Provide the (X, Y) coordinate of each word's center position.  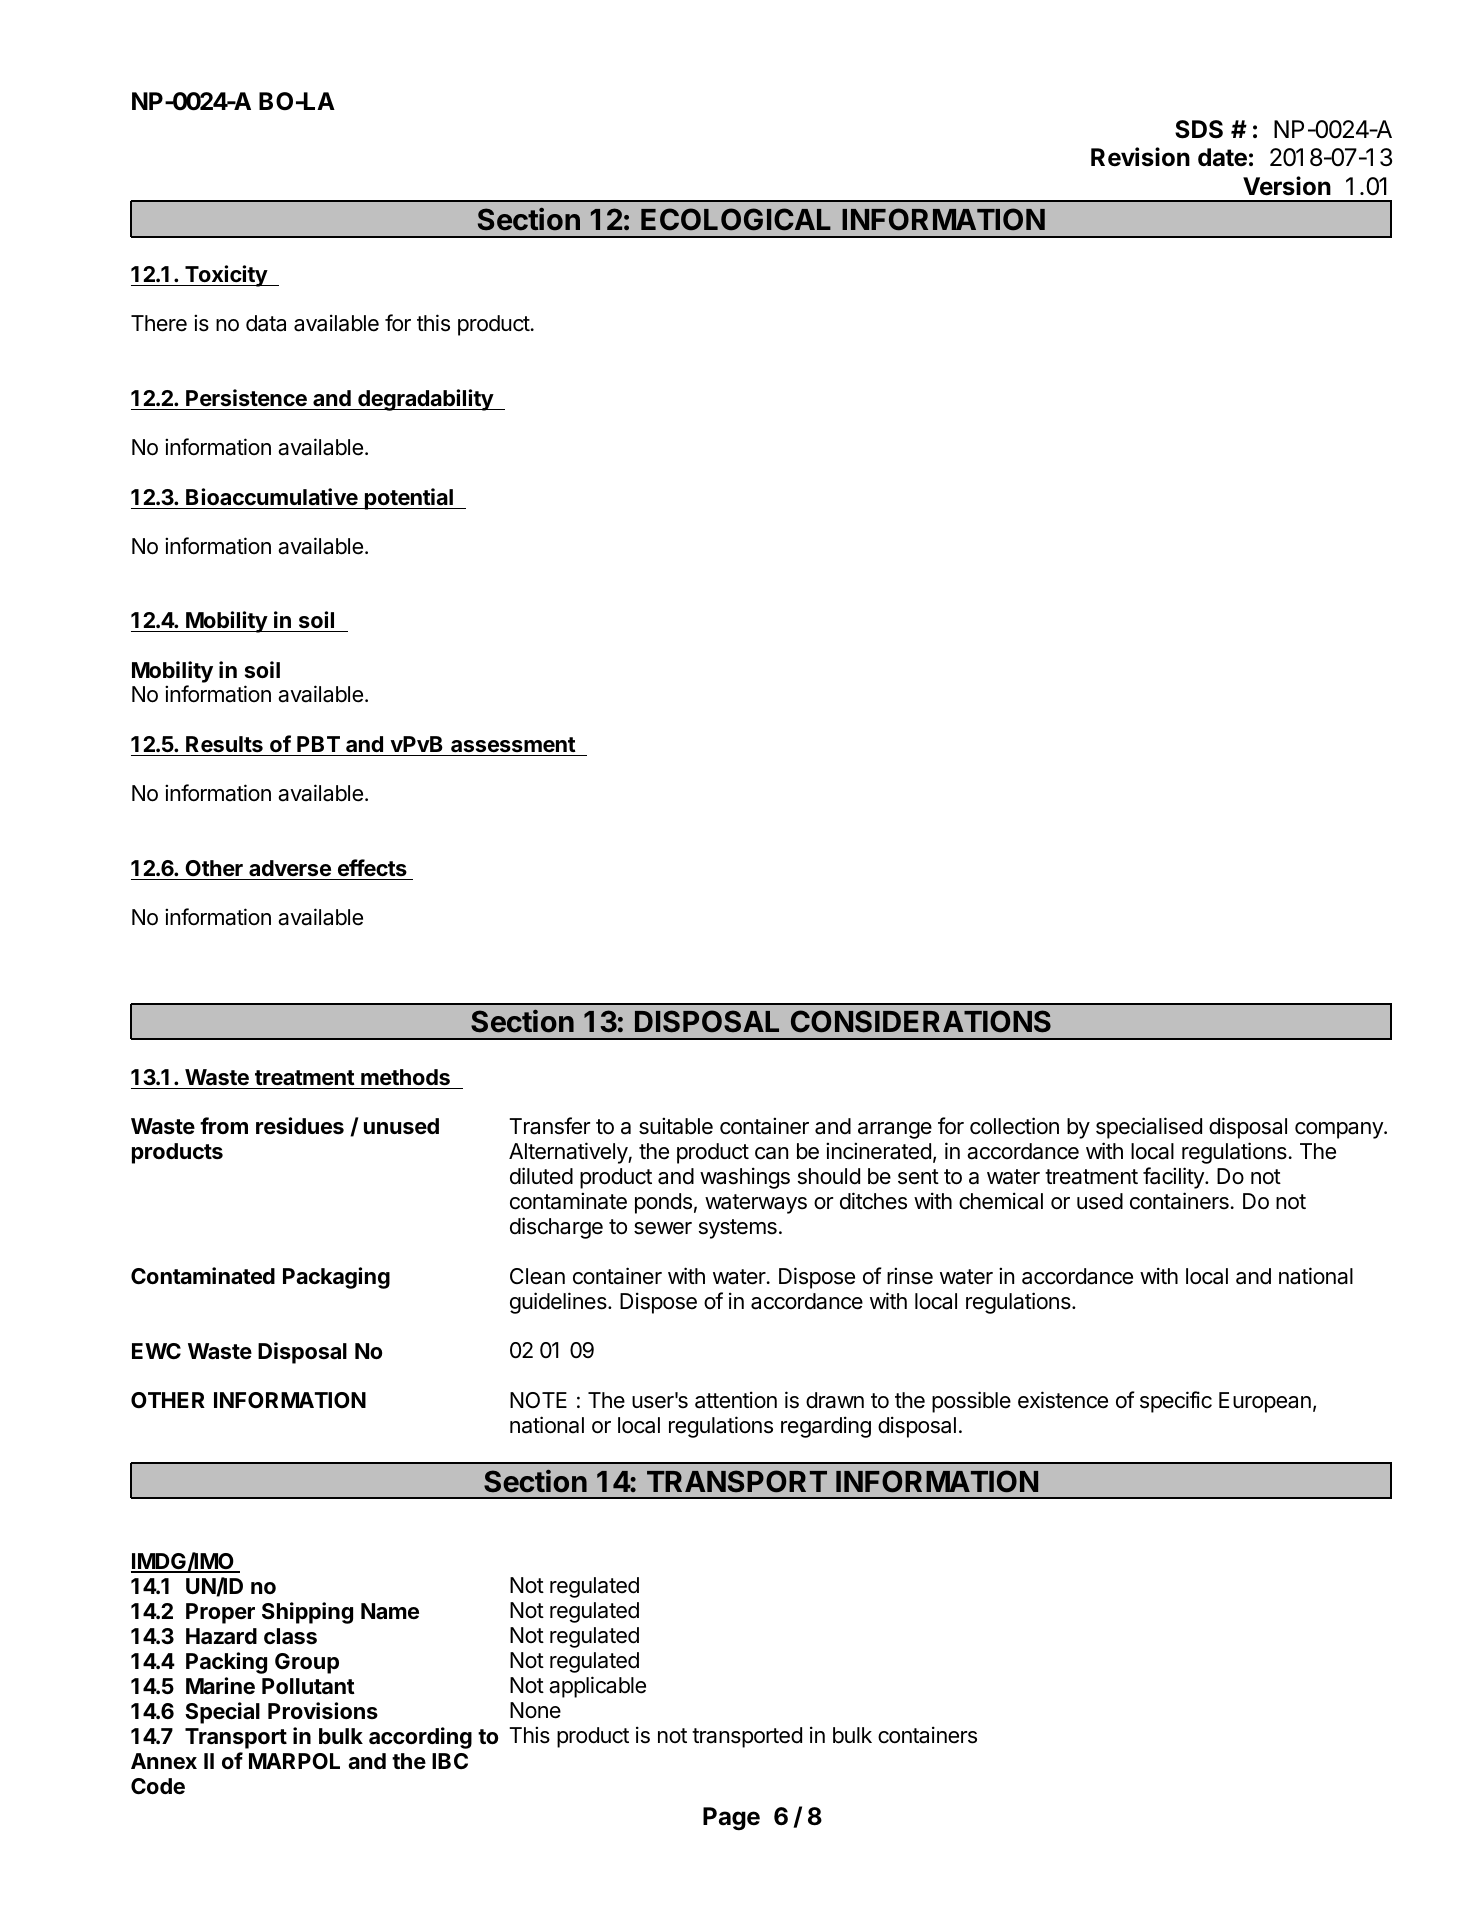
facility (1174, 1178)
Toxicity (226, 276)
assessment (513, 746)
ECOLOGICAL (736, 219)
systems (738, 1229)
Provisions (323, 1711)
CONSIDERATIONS (921, 1021)
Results (224, 746)
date (1222, 157)
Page (731, 1819)
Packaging (336, 1278)
